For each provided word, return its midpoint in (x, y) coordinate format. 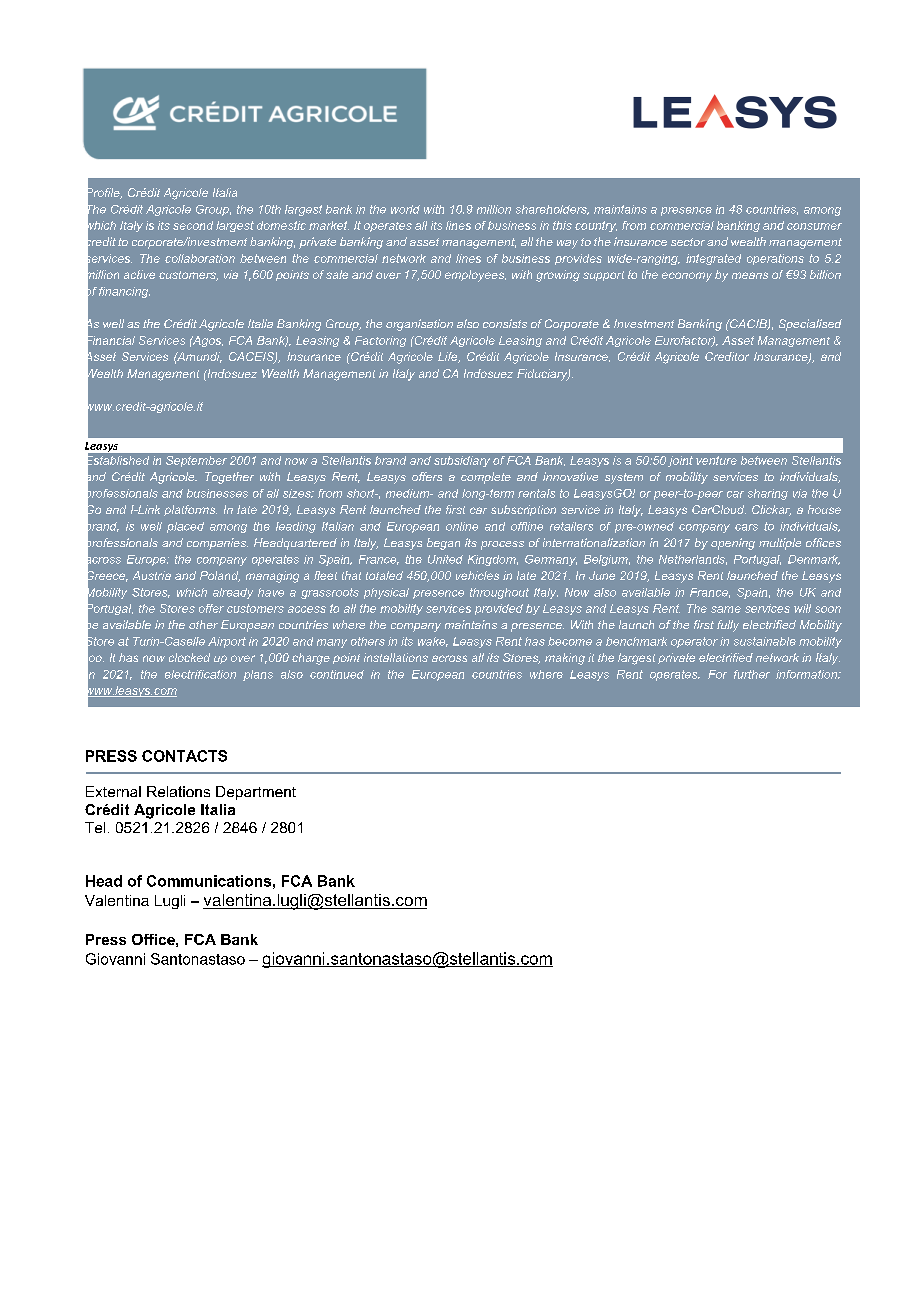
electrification (200, 674)
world (405, 209)
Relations (178, 791)
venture (716, 460)
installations (396, 657)
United (445, 559)
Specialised (810, 325)
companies (217, 544)
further (752, 674)
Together (229, 478)
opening (733, 544)
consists (505, 323)
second (193, 225)
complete (486, 478)
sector (688, 242)
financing (124, 292)
